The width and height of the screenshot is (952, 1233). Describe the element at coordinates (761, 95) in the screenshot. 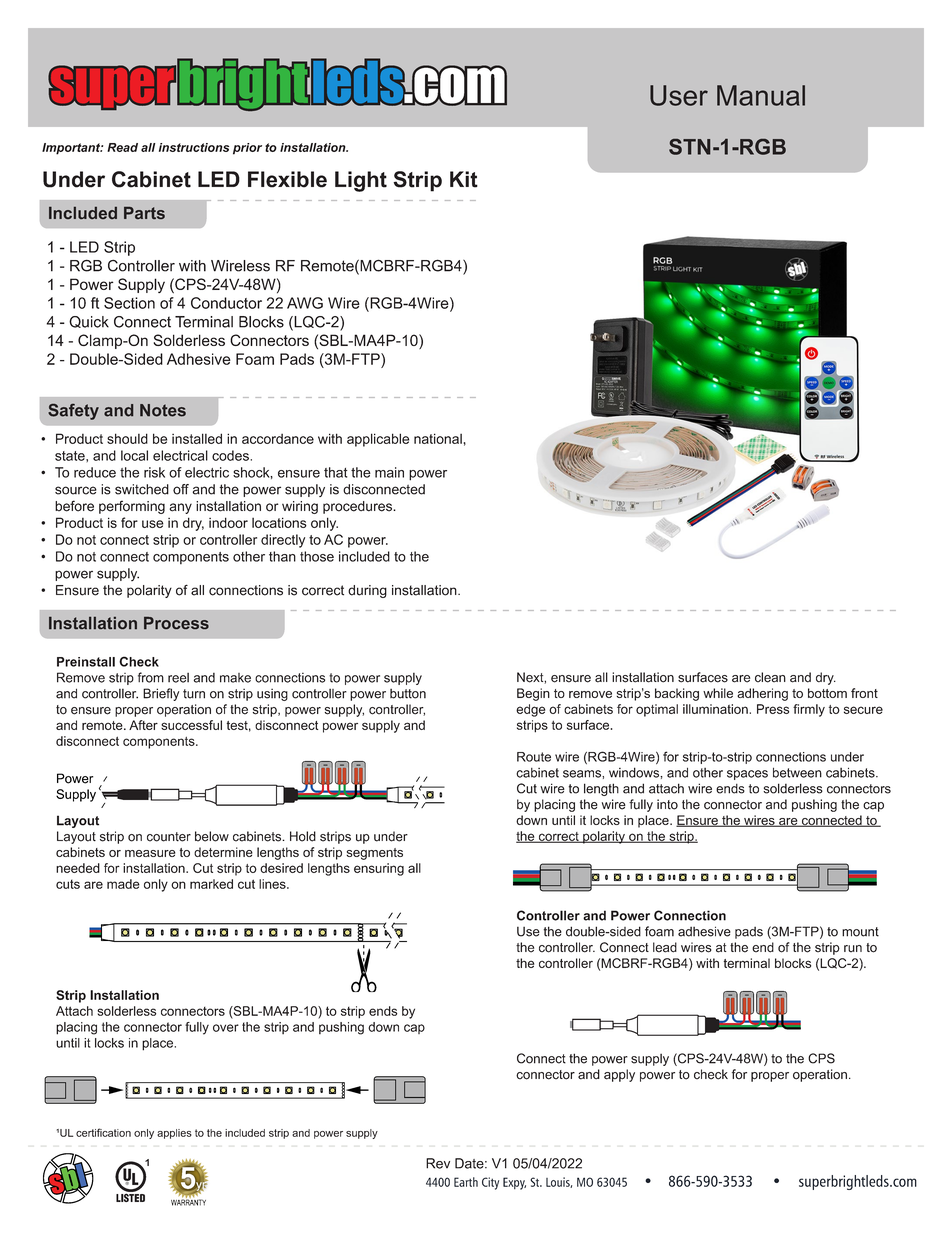

I see `Manual` at that location.
